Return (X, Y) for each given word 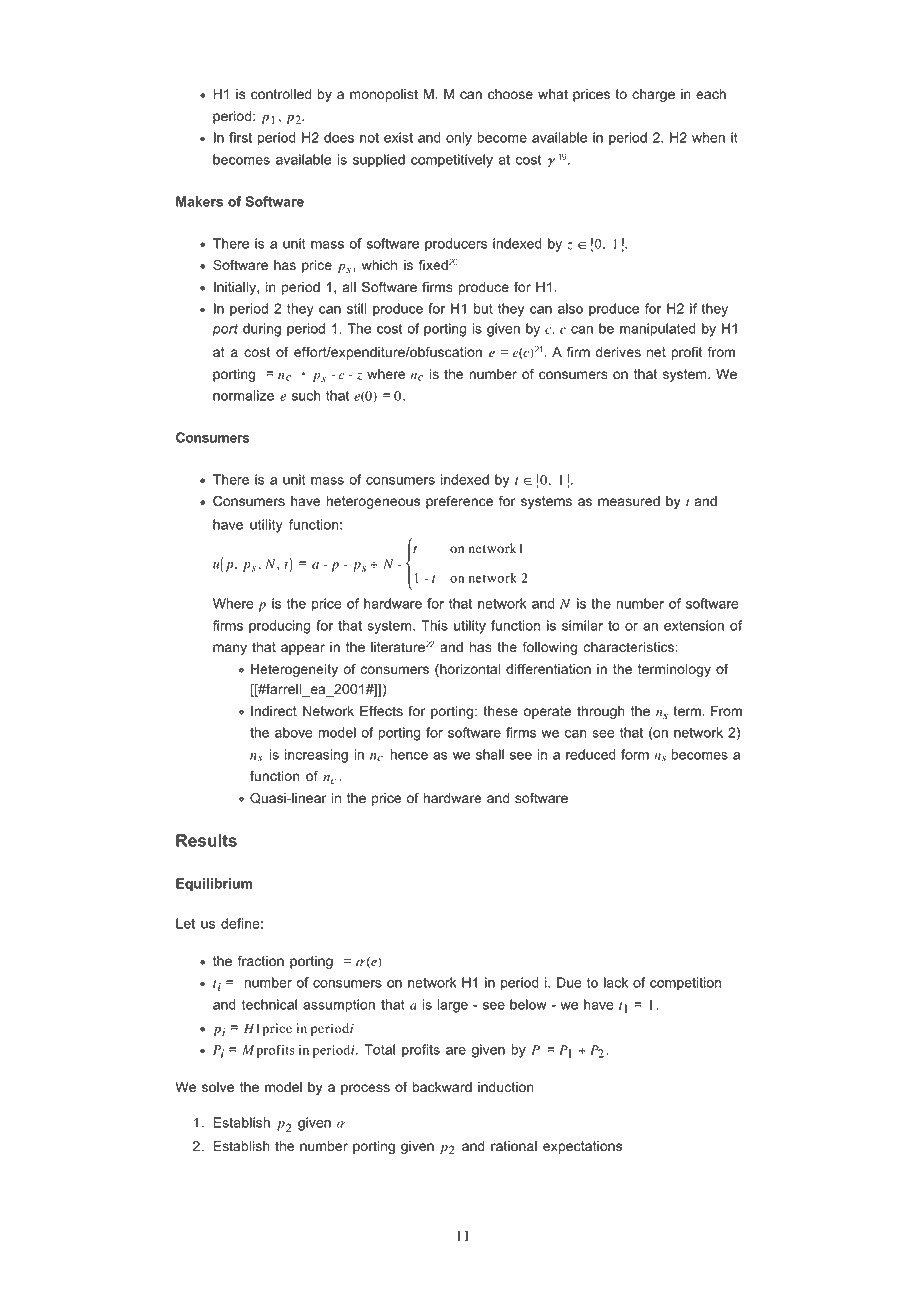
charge (653, 95)
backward (442, 1087)
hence (409, 754)
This (434, 625)
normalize (243, 395)
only (459, 139)
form (635, 754)
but (483, 308)
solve (218, 1087)
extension (694, 625)
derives (618, 352)
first (240, 137)
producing (279, 627)
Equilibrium (214, 885)
